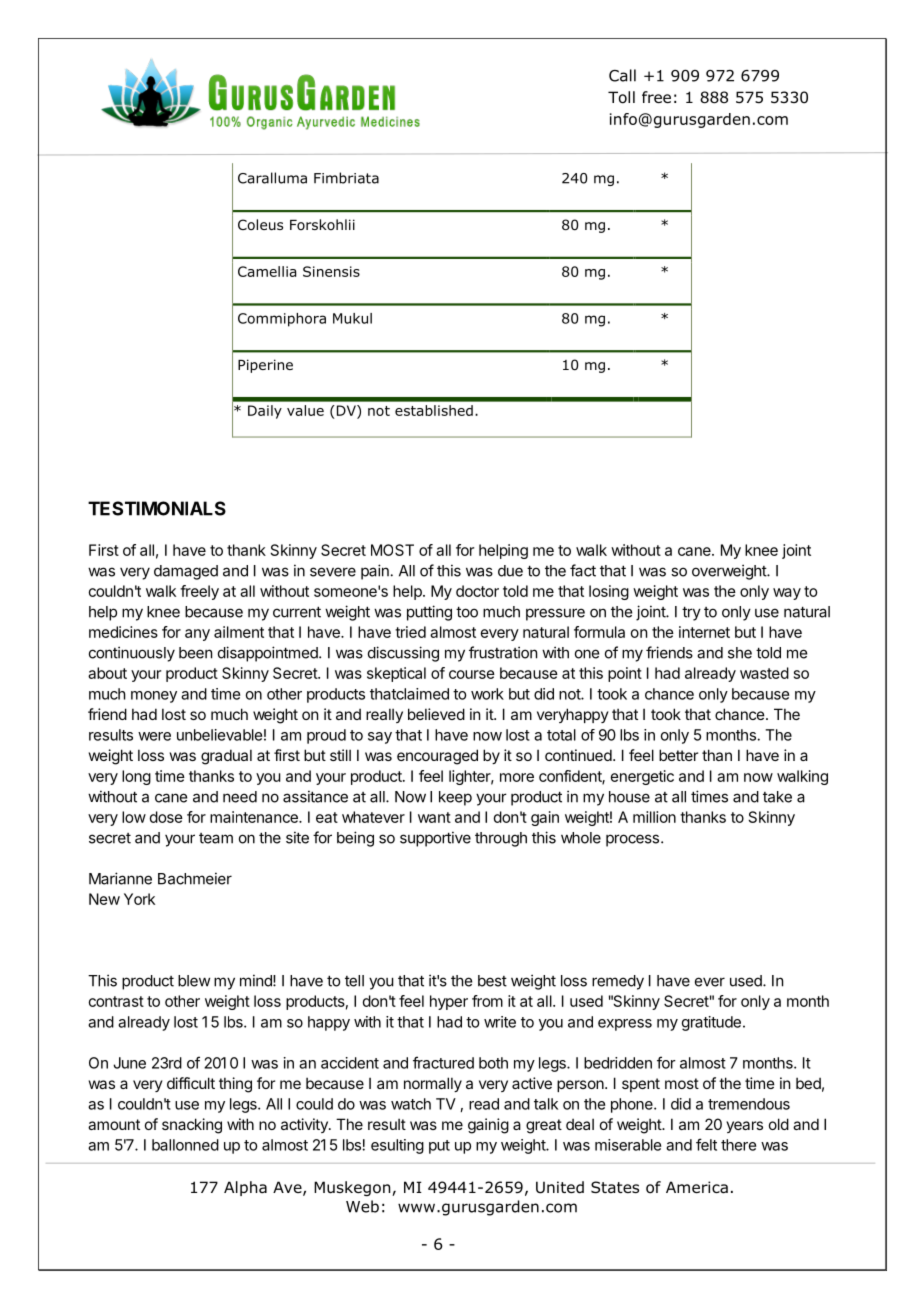 This screenshot has width=924, height=1308. What do you see at coordinates (621, 97) in the screenshot?
I see `Toll` at bounding box center [621, 97].
